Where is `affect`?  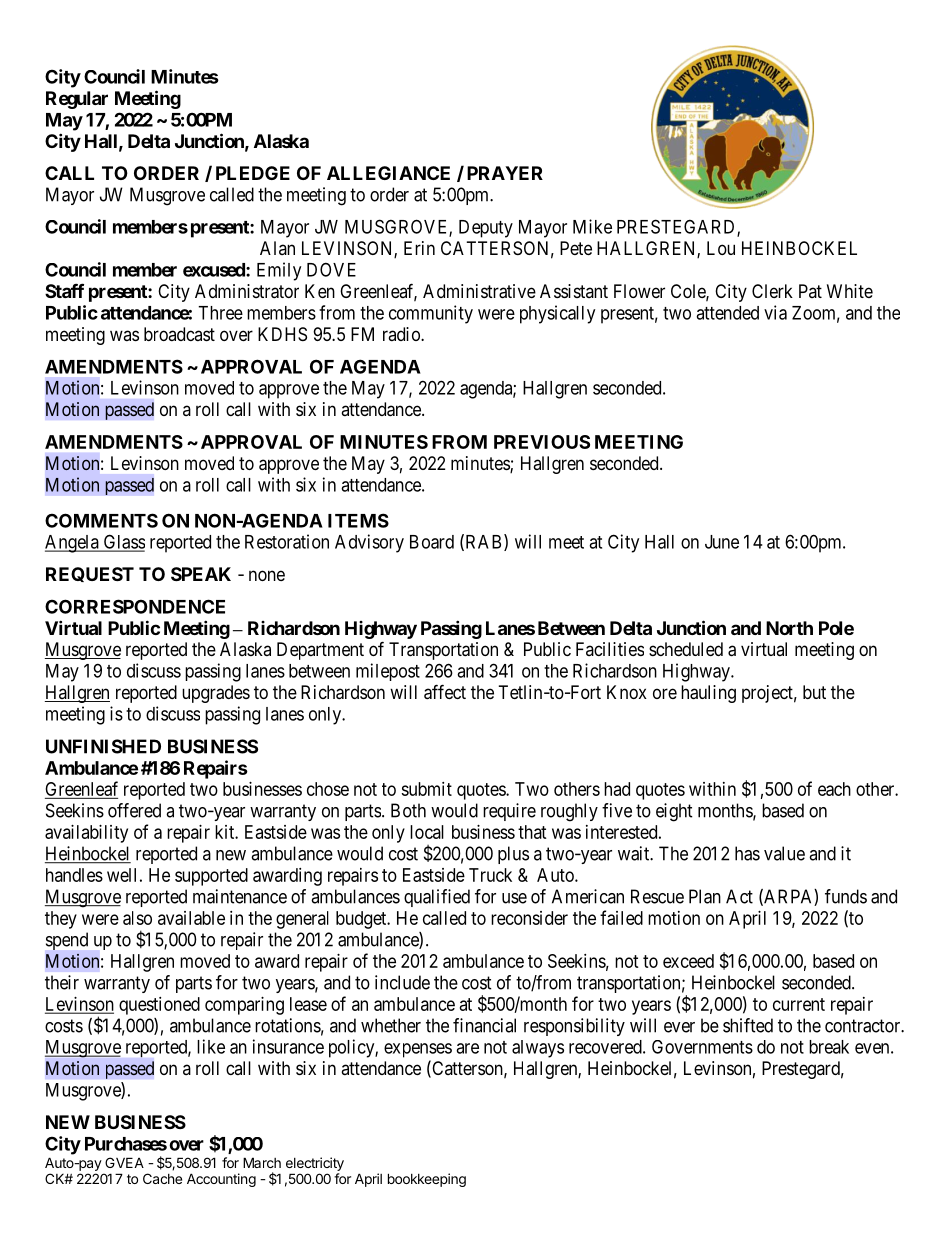 affect is located at coordinates (445, 692).
